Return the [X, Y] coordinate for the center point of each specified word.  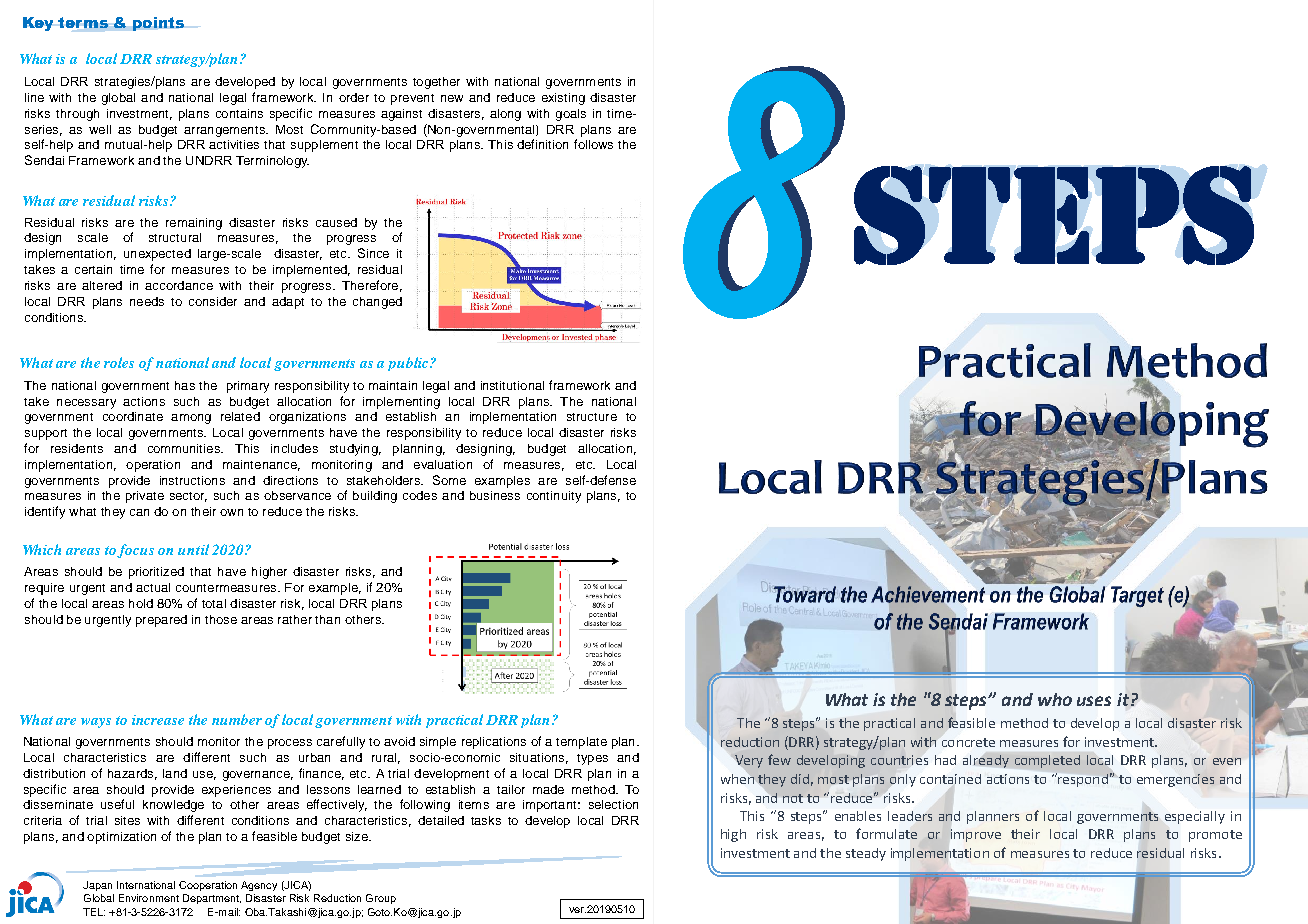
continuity [554, 497]
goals [571, 115]
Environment [149, 898]
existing [563, 99]
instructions [192, 480]
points [158, 24]
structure [592, 417]
